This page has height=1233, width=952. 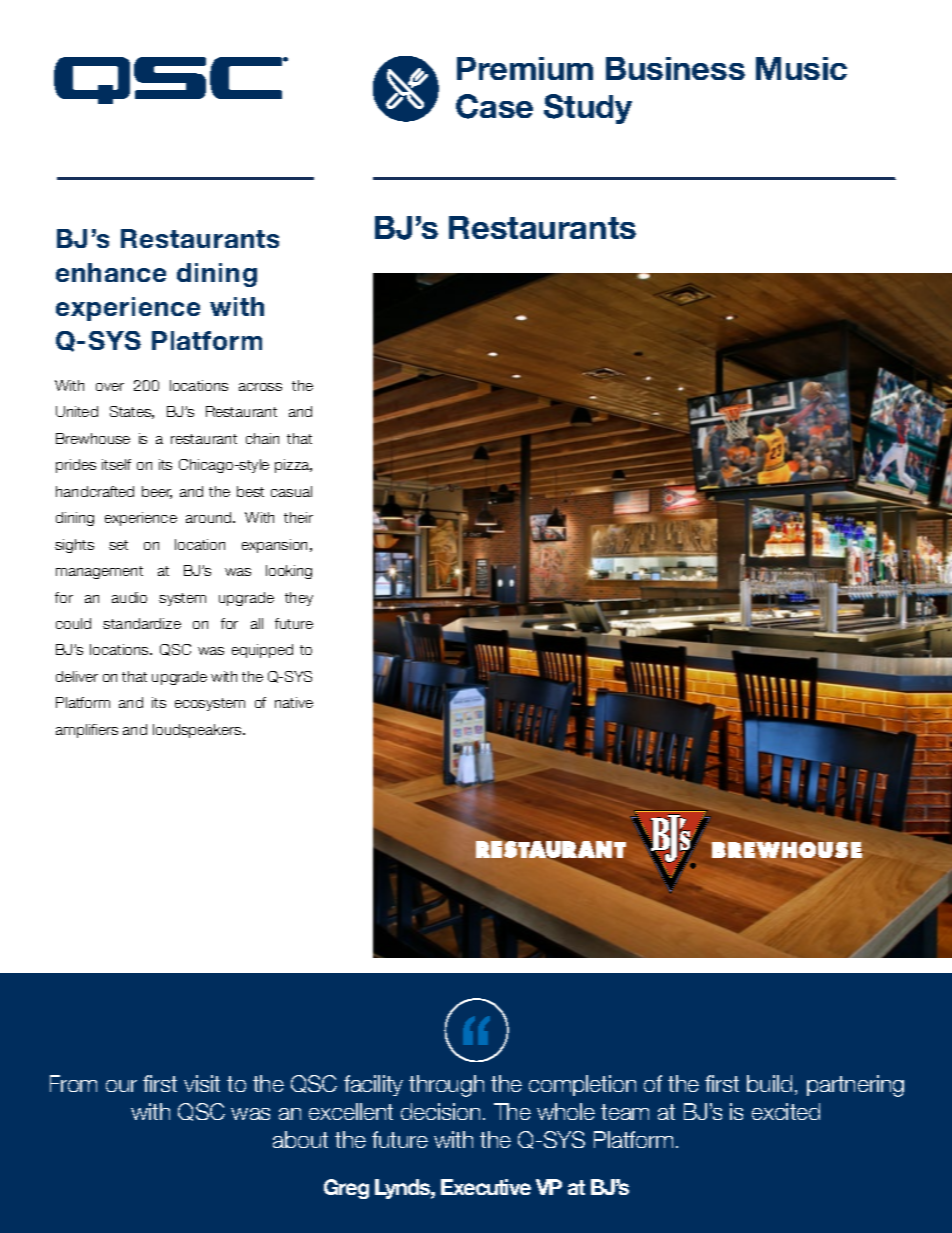 I want to click on Case, so click(x=494, y=106).
